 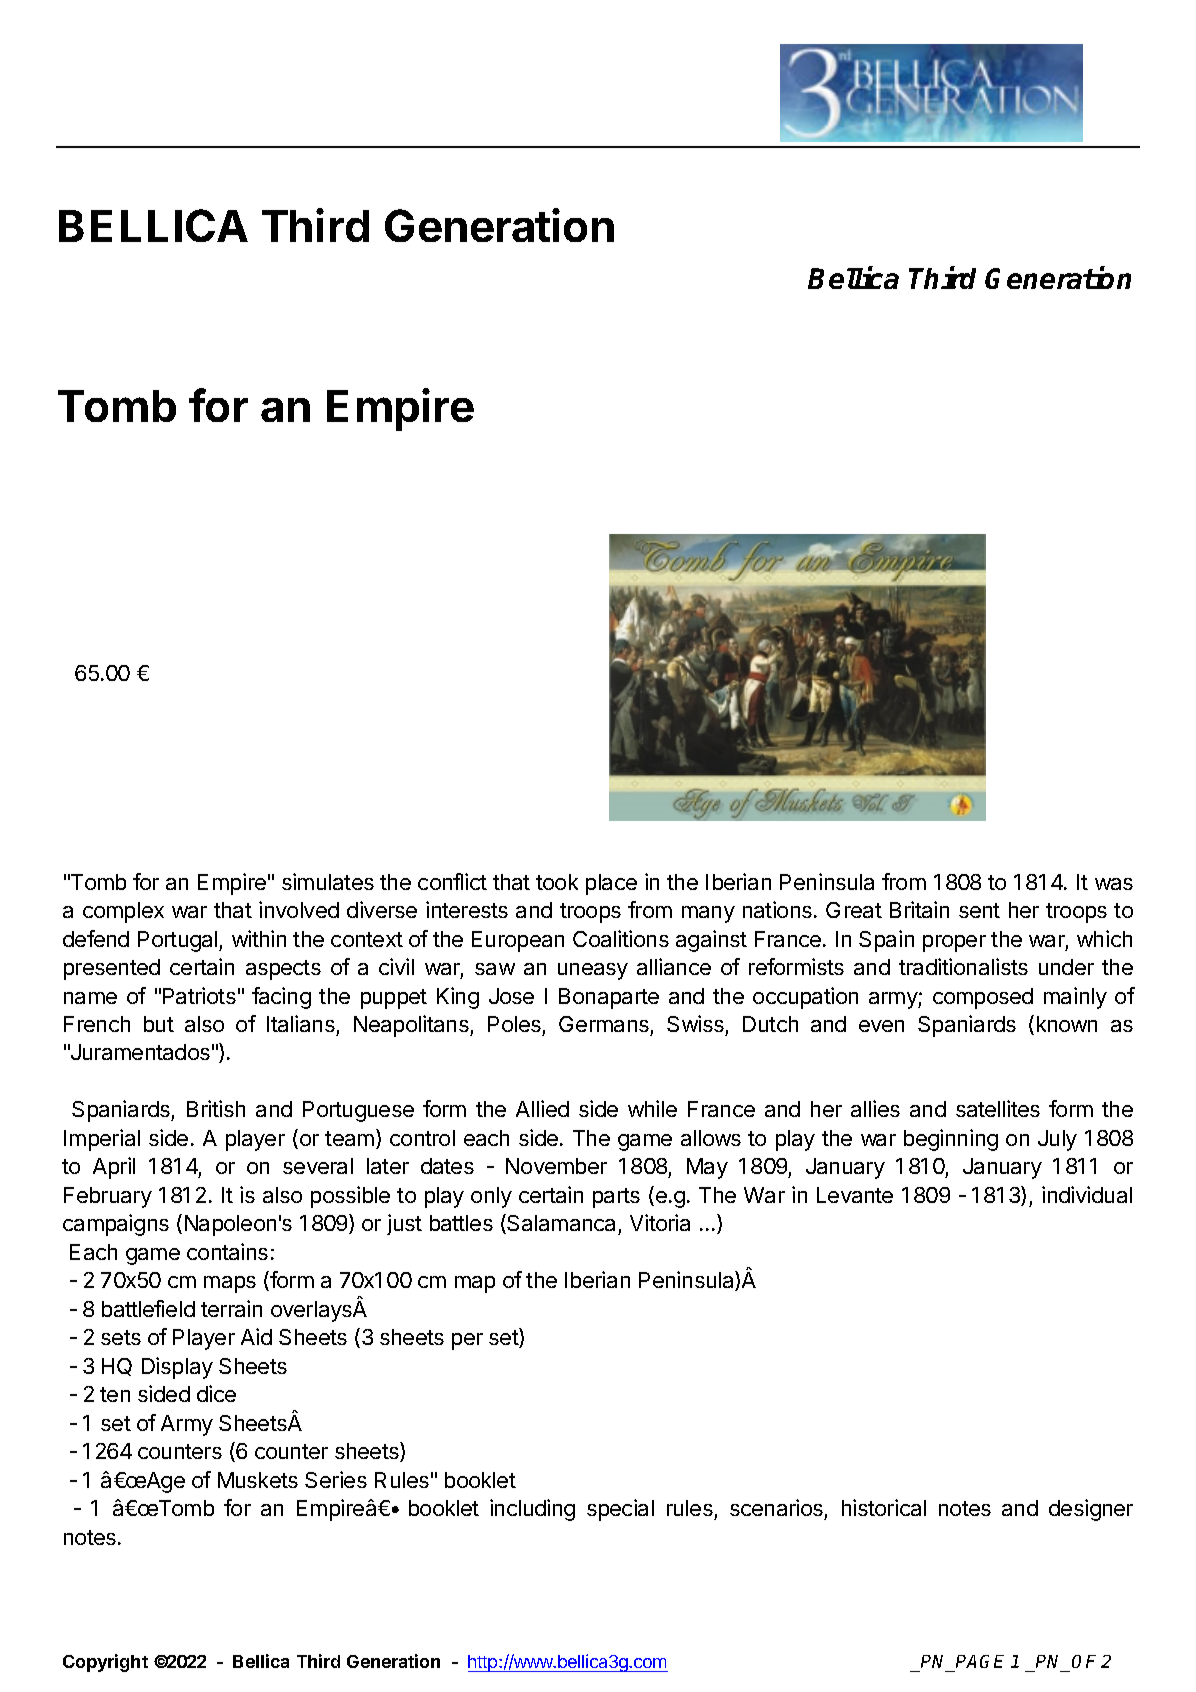 I want to click on British, so click(x=216, y=1108).
